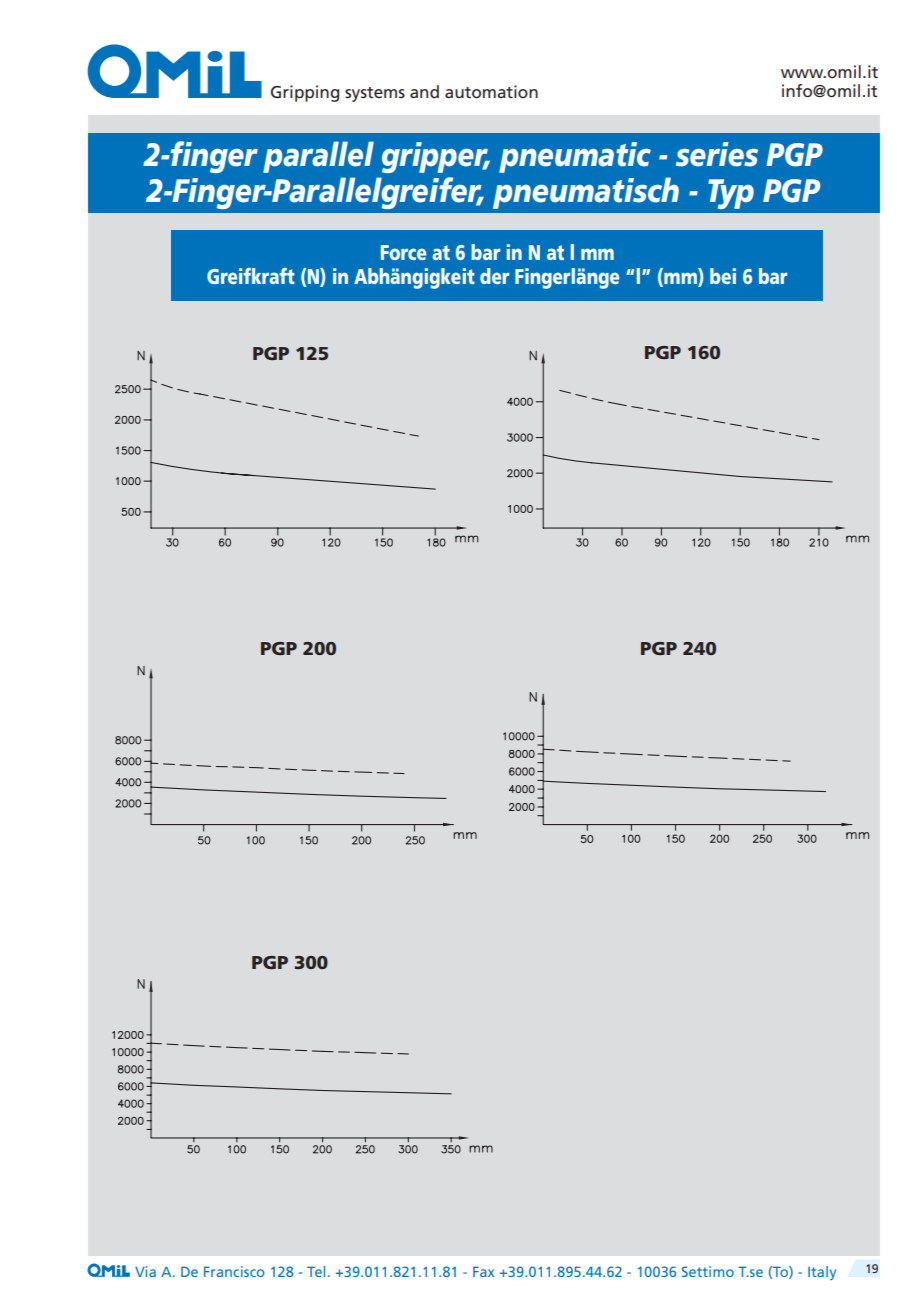  What do you see at coordinates (731, 194) in the screenshot?
I see `Typ` at bounding box center [731, 194].
